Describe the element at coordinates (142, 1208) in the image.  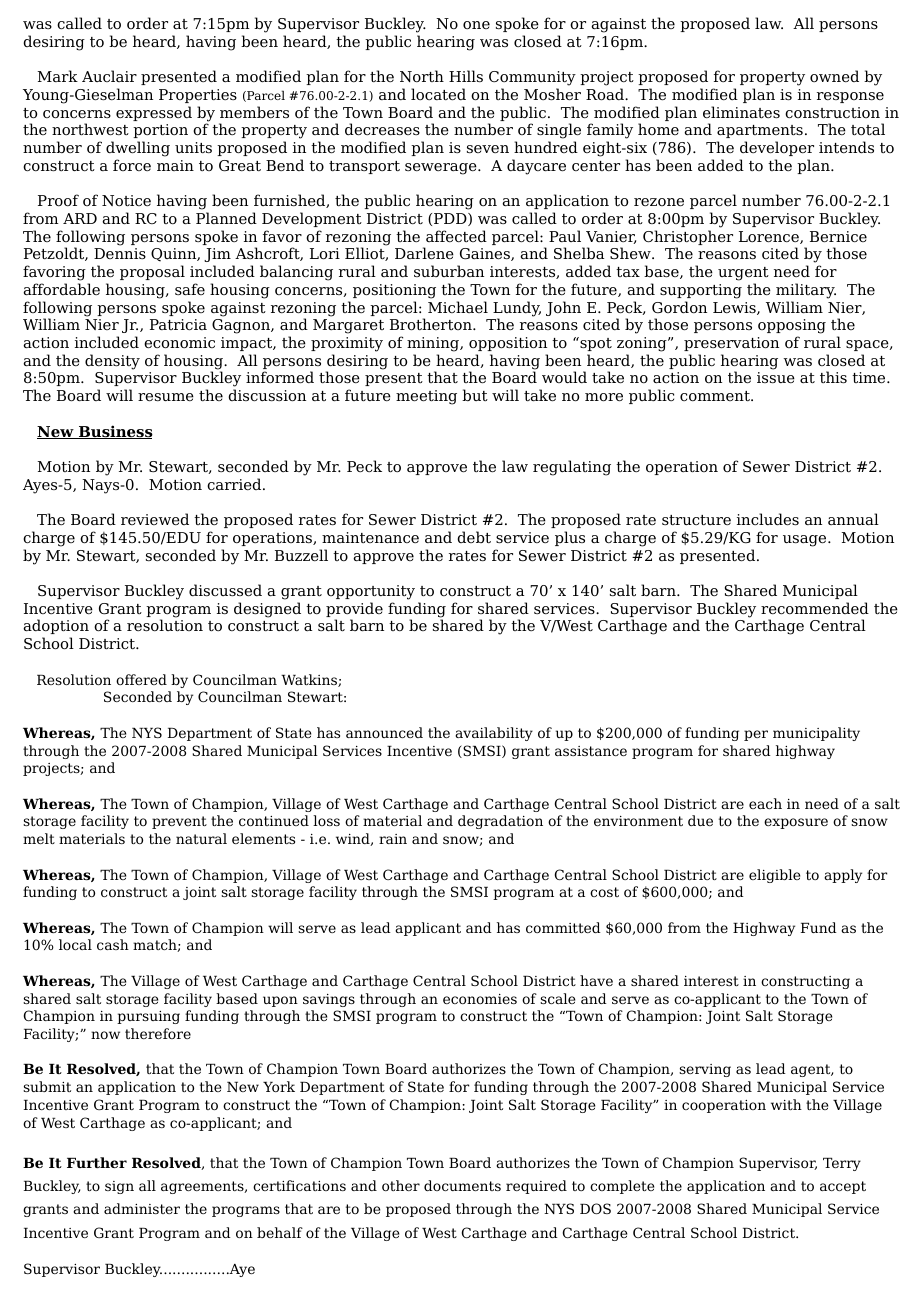
I see `administer` at that location.
